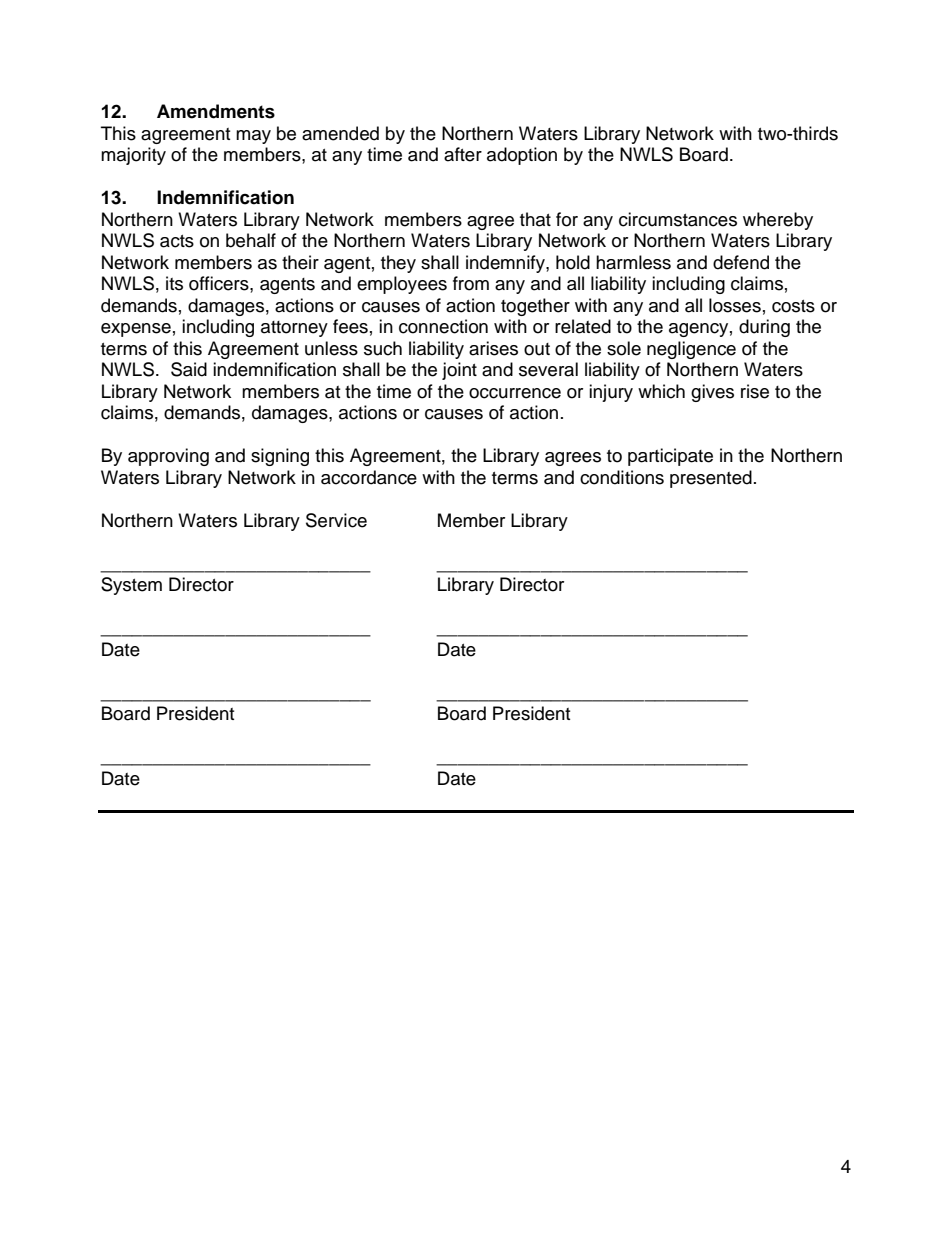 The image size is (952, 1233). Describe the element at coordinates (459, 371) in the screenshot. I see `joint` at that location.
